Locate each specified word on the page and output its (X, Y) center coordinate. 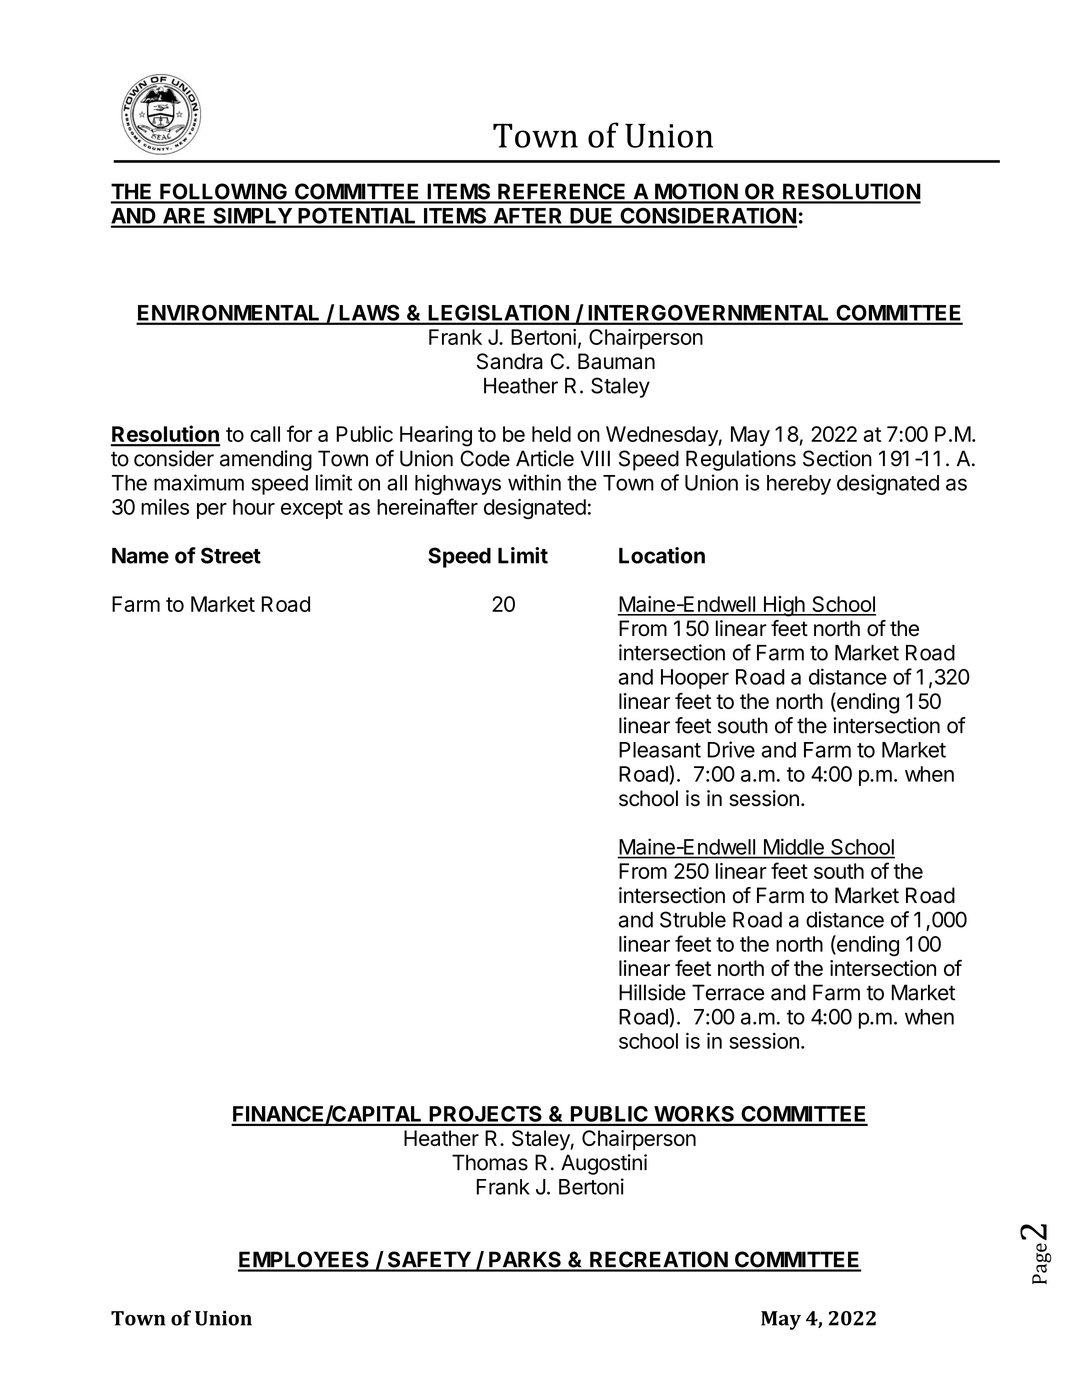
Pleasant (660, 750)
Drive (731, 749)
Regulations (741, 460)
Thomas (490, 1162)
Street (231, 555)
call (265, 434)
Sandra (510, 361)
